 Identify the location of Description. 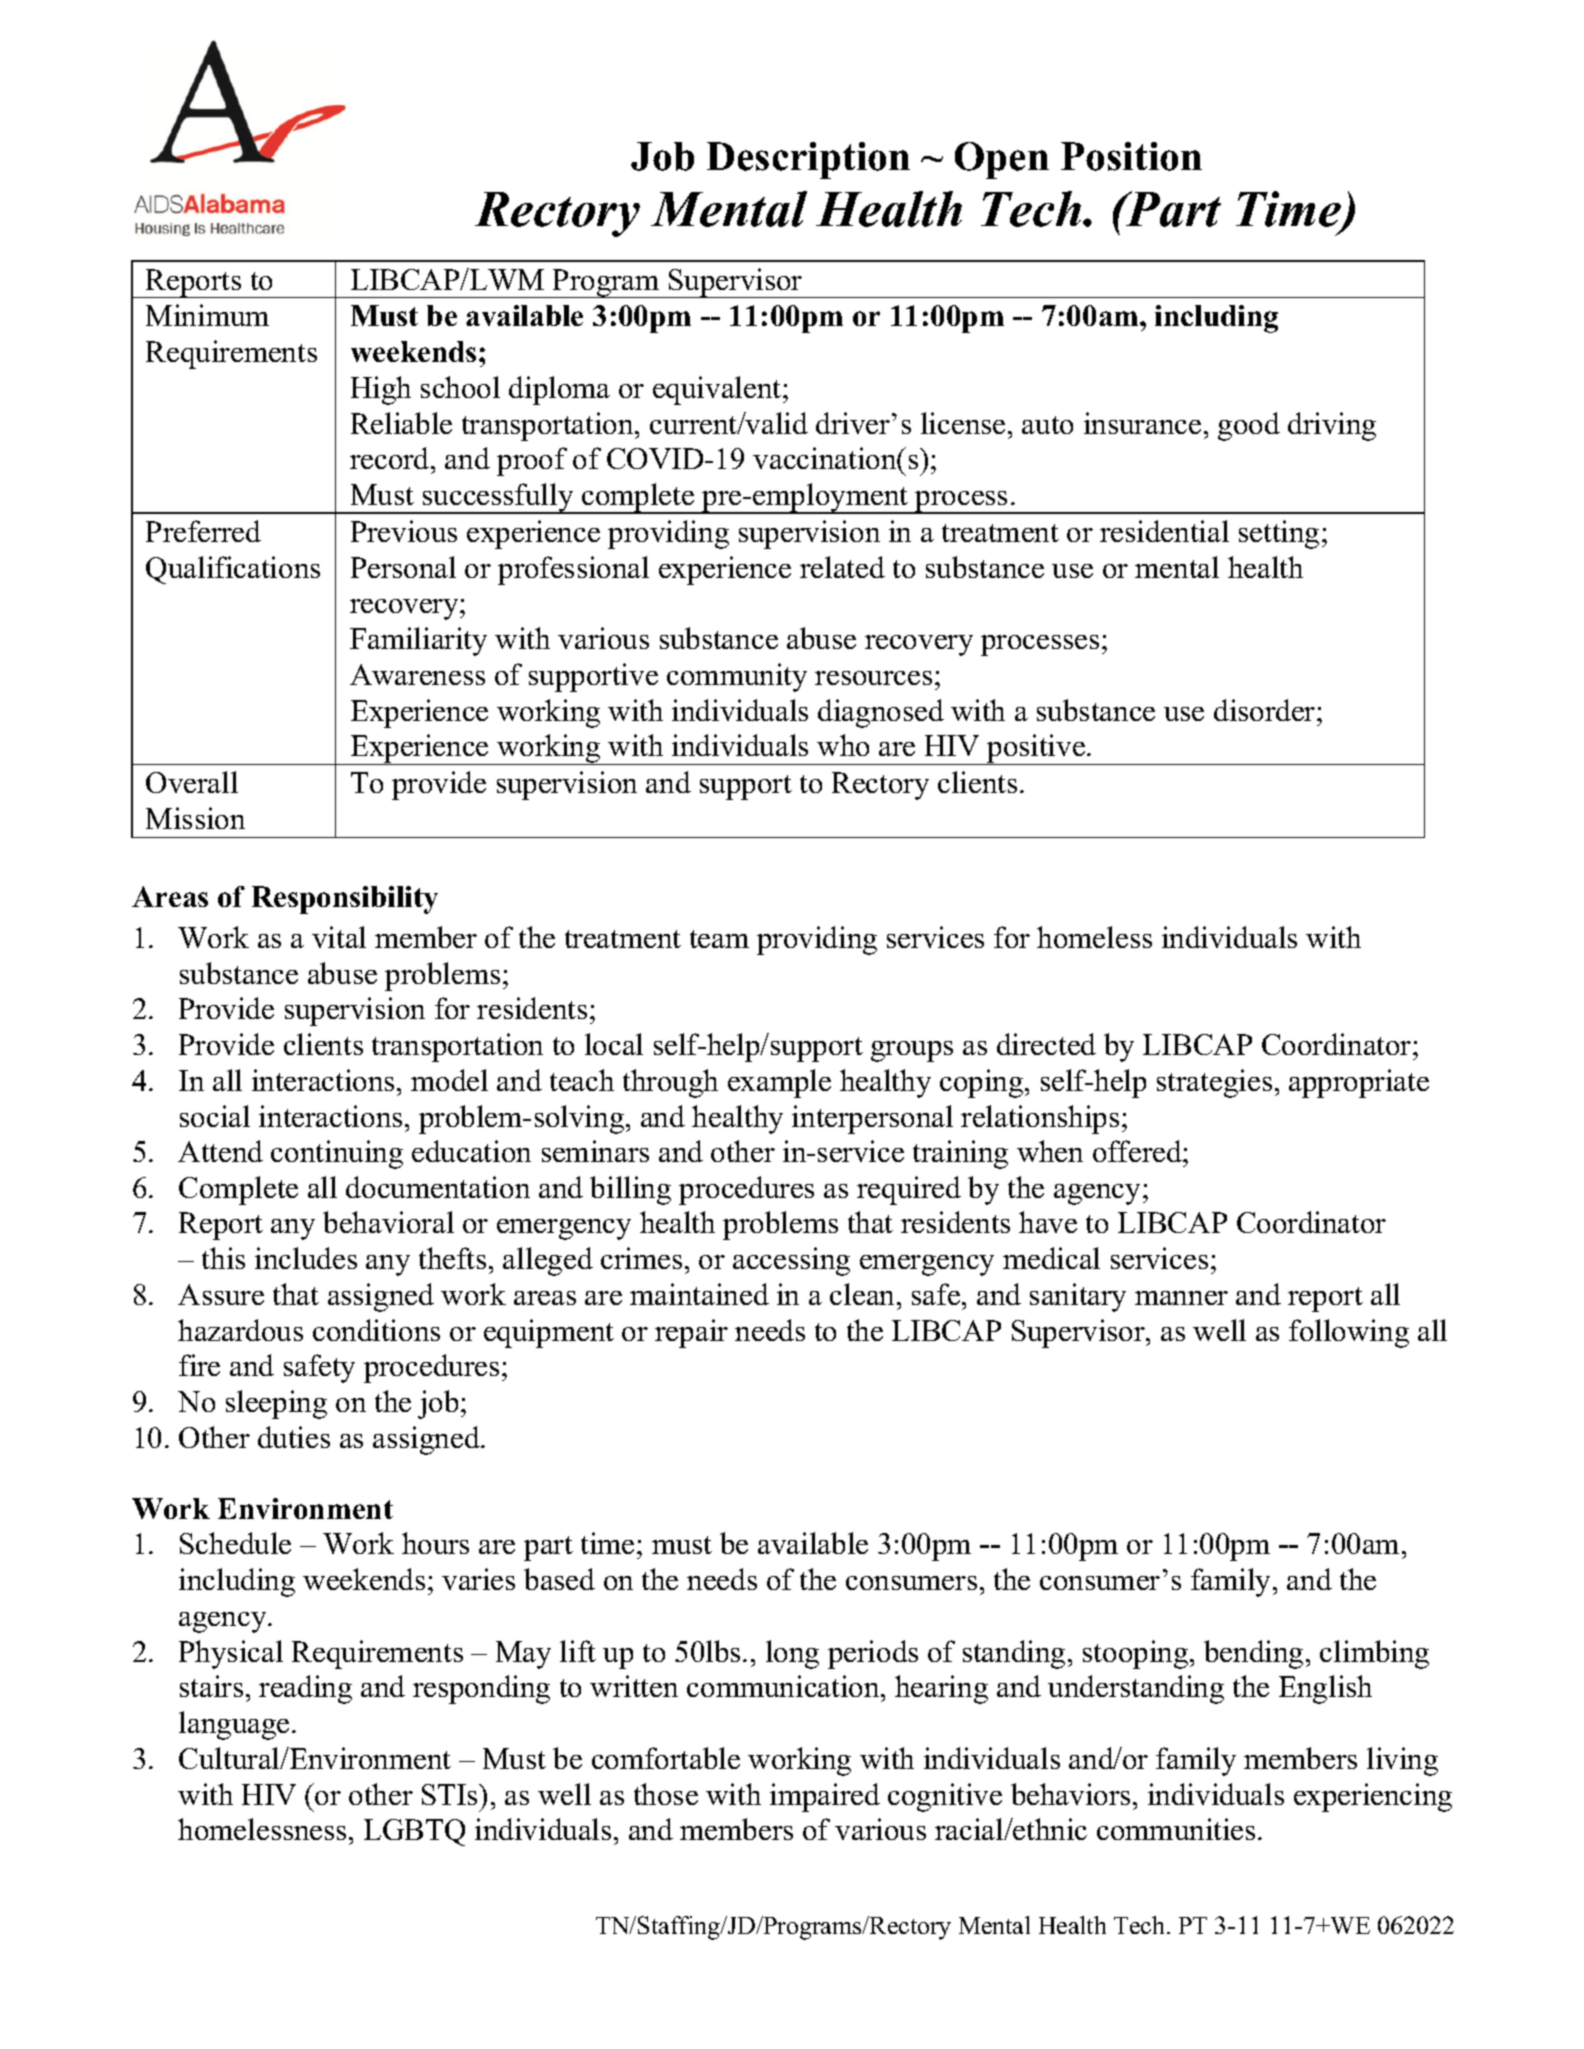
(808, 160).
